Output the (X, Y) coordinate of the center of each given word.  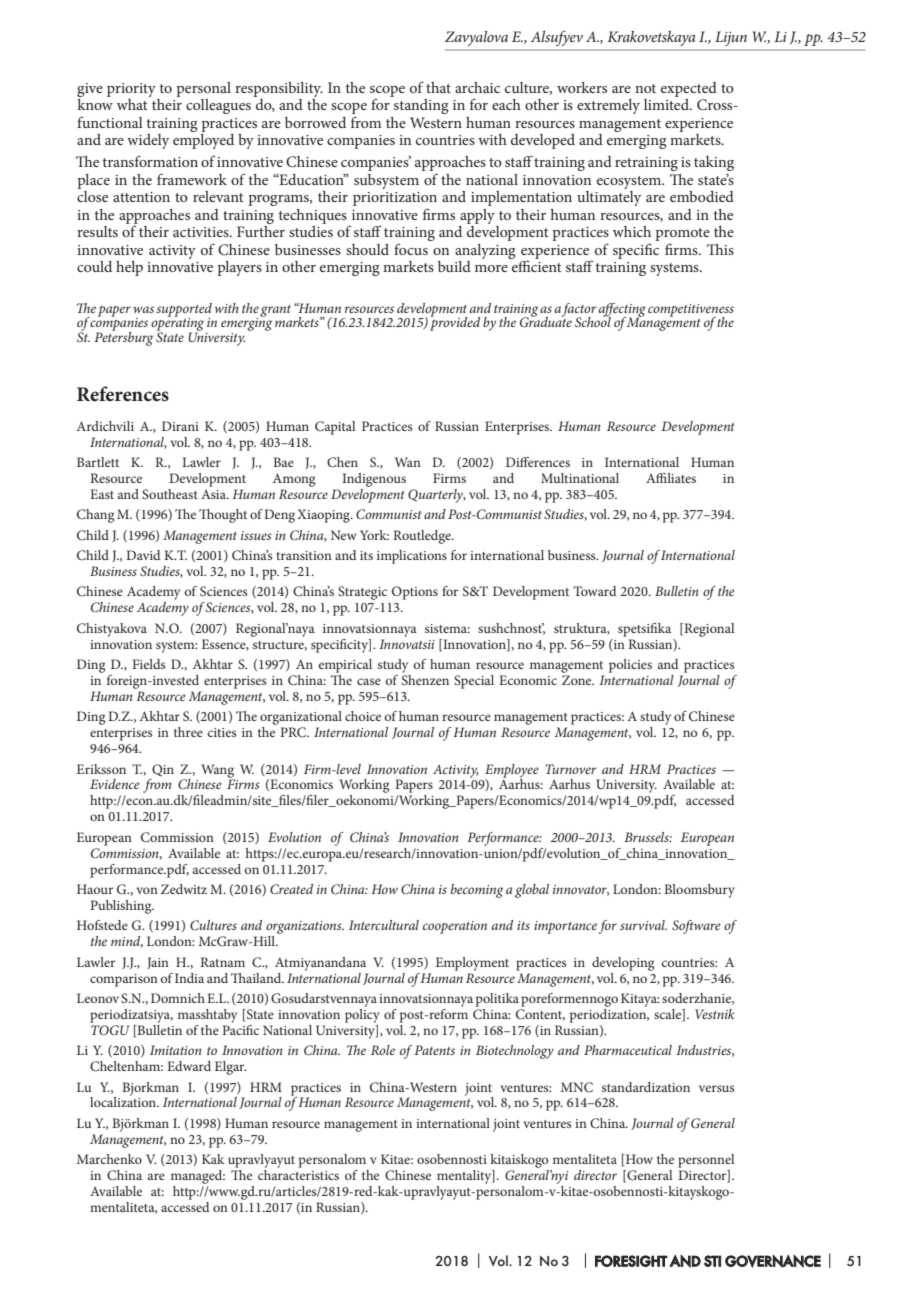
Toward (594, 591)
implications (412, 557)
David (143, 555)
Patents (434, 1050)
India (189, 978)
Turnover (571, 769)
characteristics (298, 1173)
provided (455, 323)
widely (148, 141)
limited (667, 103)
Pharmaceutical (628, 1050)
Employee (512, 772)
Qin (163, 770)
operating (177, 325)
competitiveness (691, 311)
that (438, 87)
